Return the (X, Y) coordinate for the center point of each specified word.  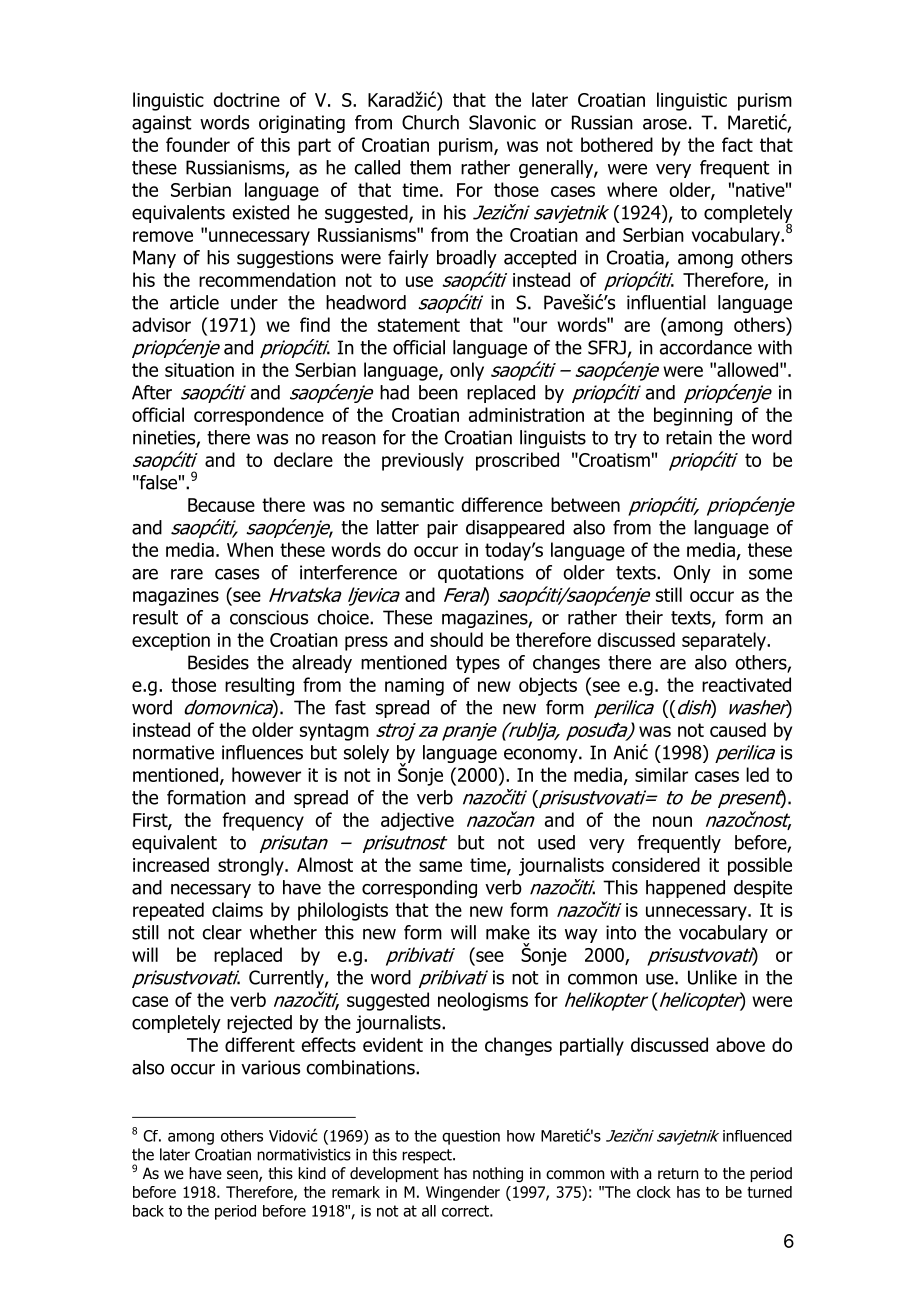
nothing (498, 1175)
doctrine (246, 99)
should (456, 639)
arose (665, 124)
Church (430, 122)
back (148, 1211)
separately (725, 641)
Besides (218, 662)
